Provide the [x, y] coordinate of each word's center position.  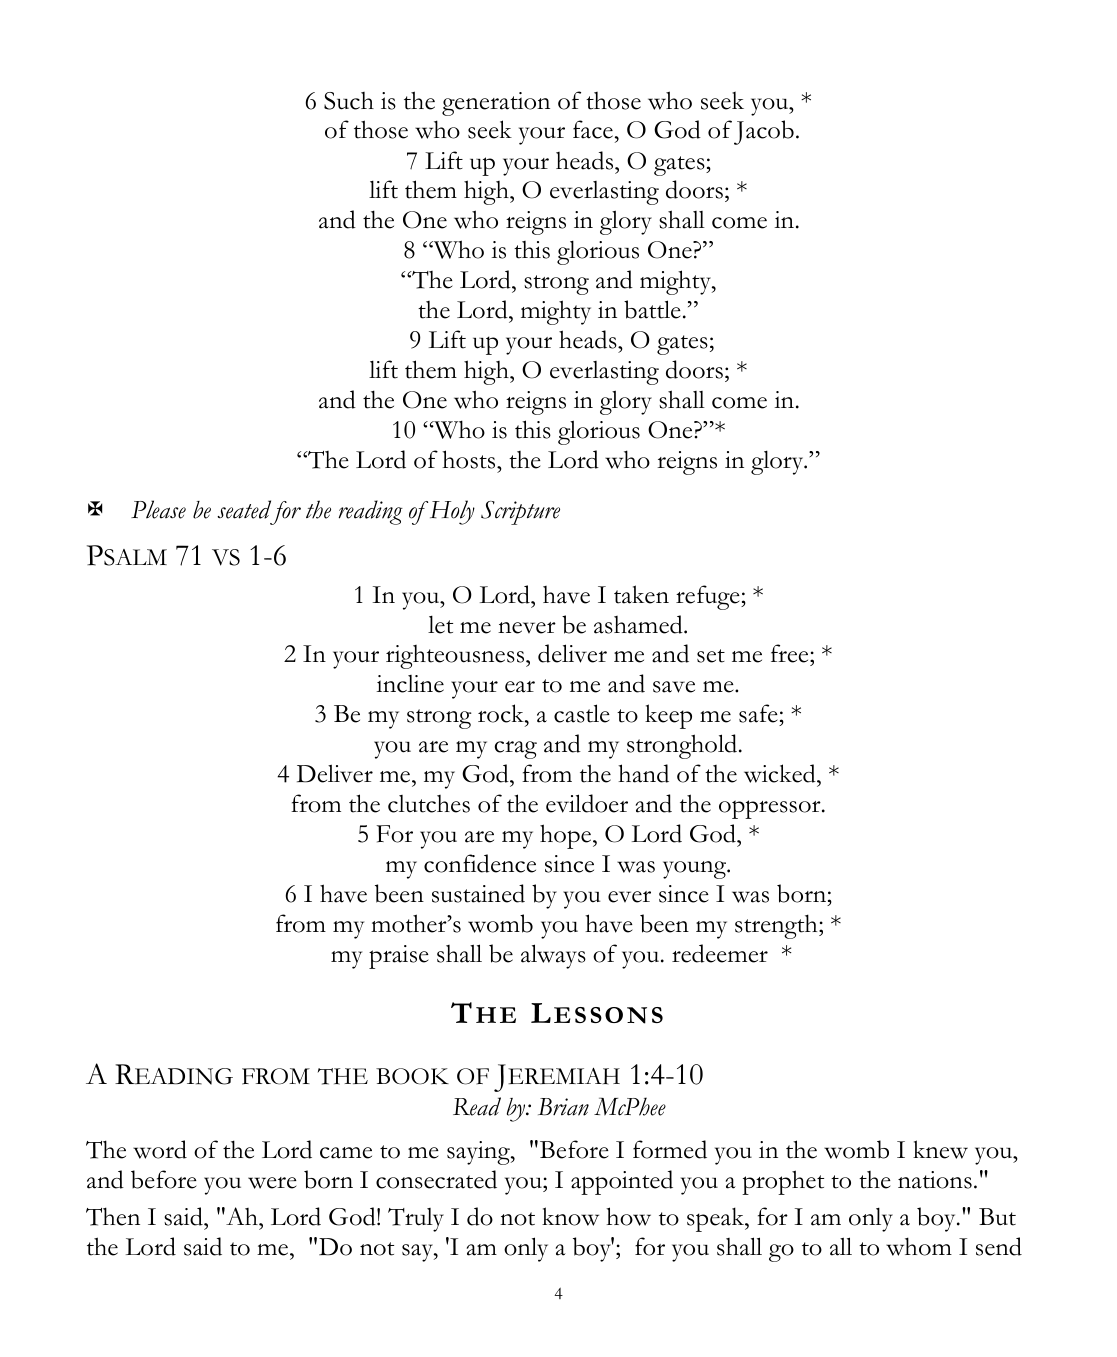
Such [349, 101]
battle [652, 309]
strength [777, 926]
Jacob [764, 132]
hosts [470, 459]
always [553, 956]
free [791, 655]
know [570, 1216]
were [272, 1183]
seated [244, 509]
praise [399, 957]
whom [919, 1246]
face [593, 129]
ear [520, 687]
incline [410, 684]
